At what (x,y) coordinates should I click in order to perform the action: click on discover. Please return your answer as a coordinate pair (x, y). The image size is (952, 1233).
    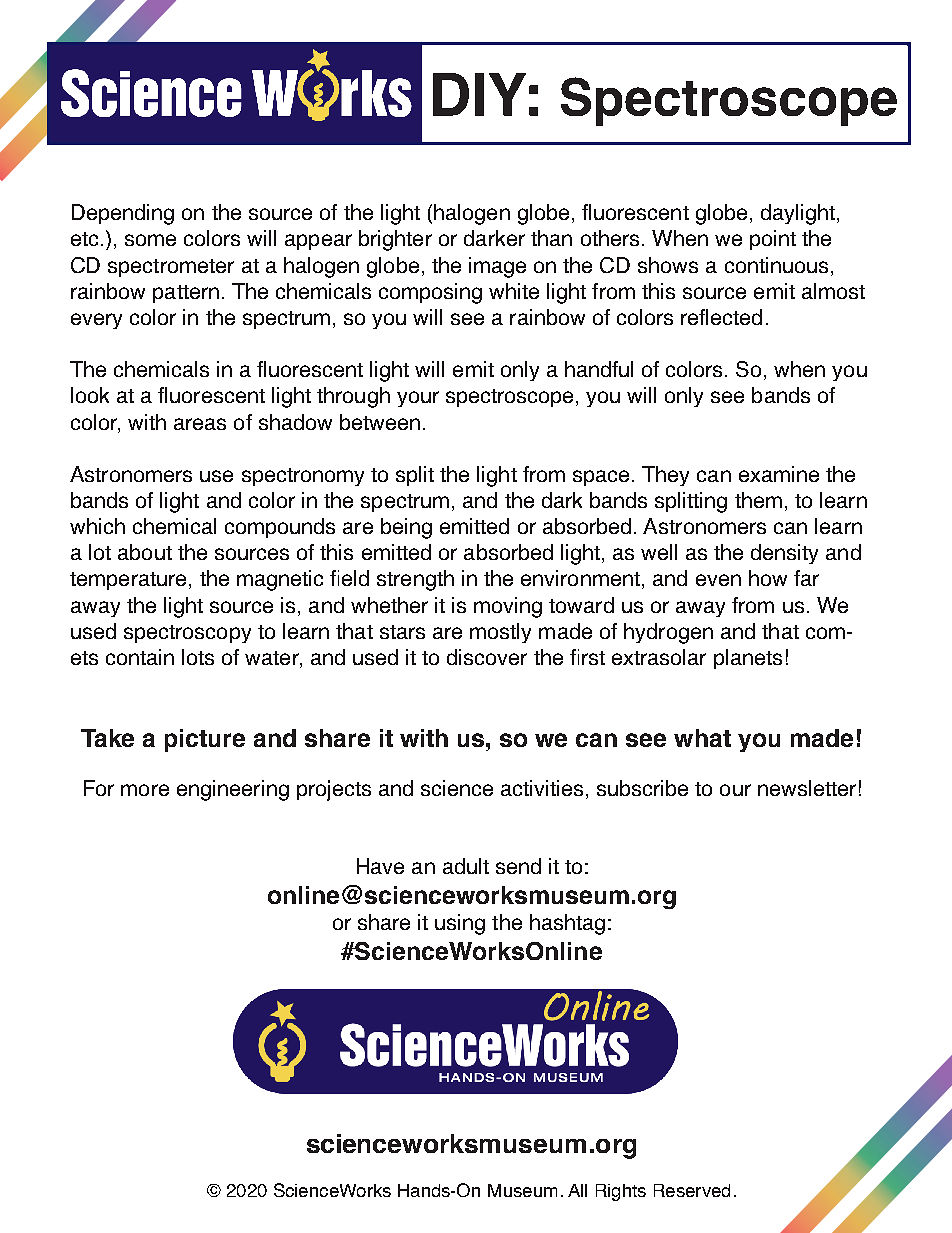
    Looking at the image, I should click on (487, 657).
